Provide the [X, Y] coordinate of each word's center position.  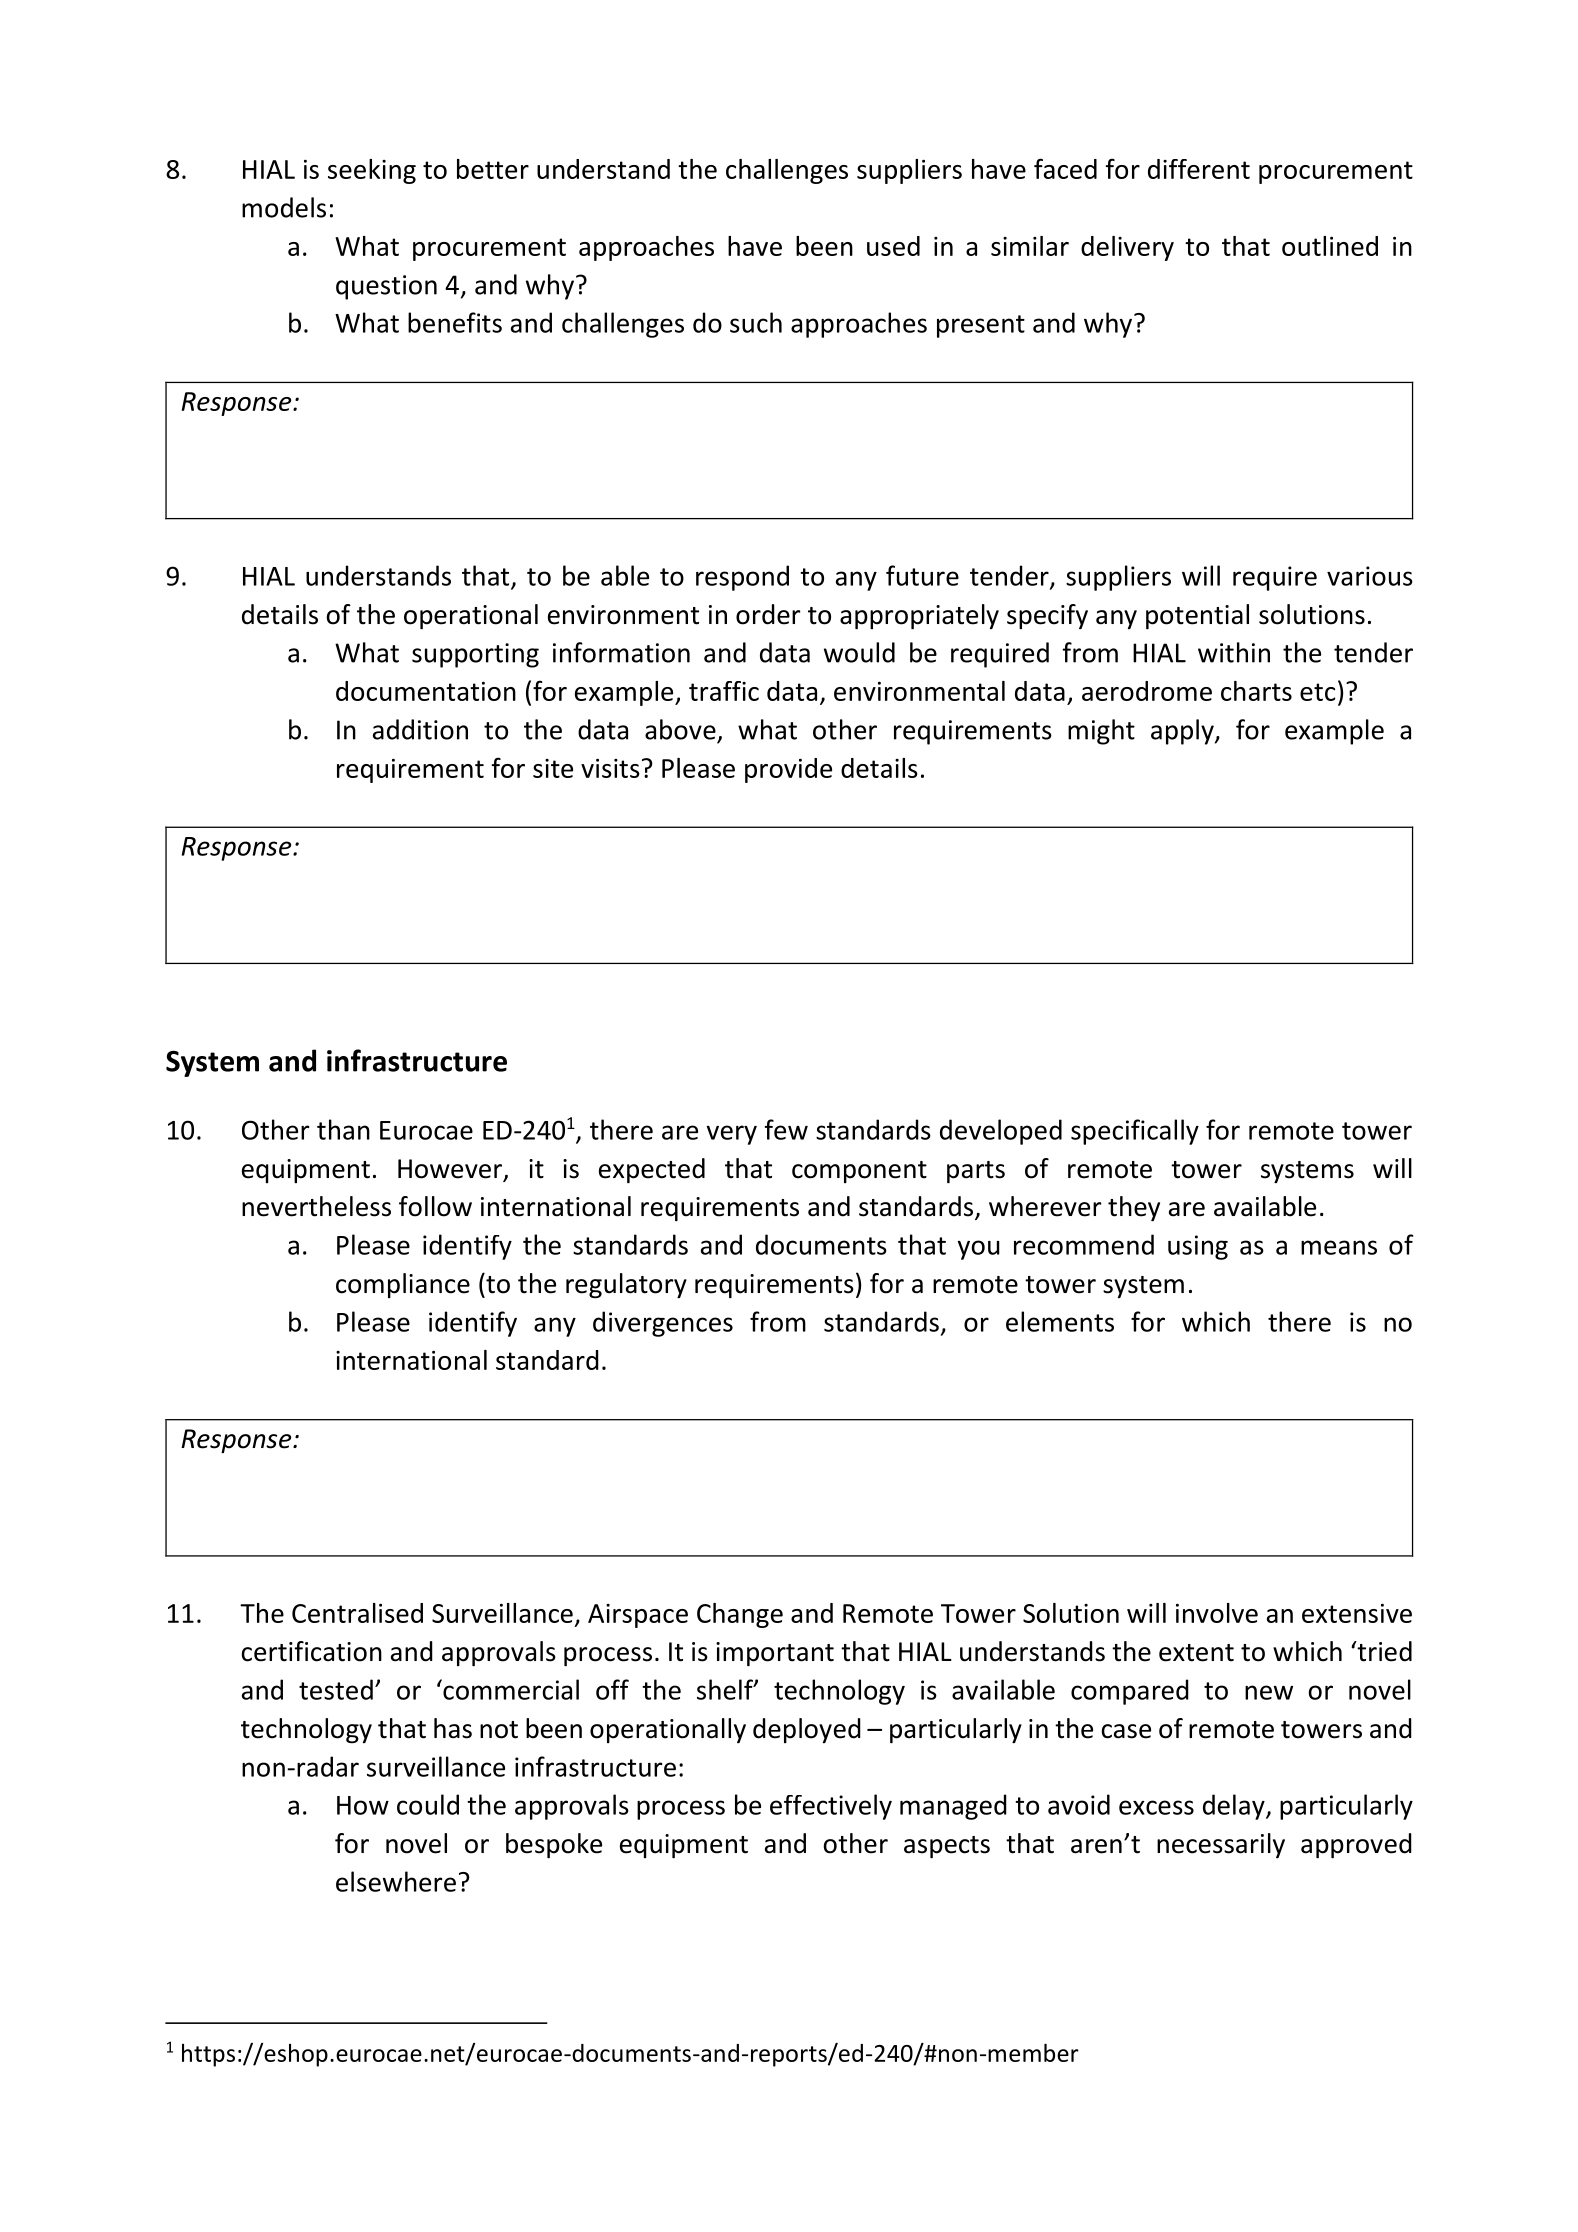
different [1199, 169]
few [786, 1129]
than [343, 1129]
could [428, 1804]
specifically [1135, 1132]
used [893, 246]
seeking [372, 171]
